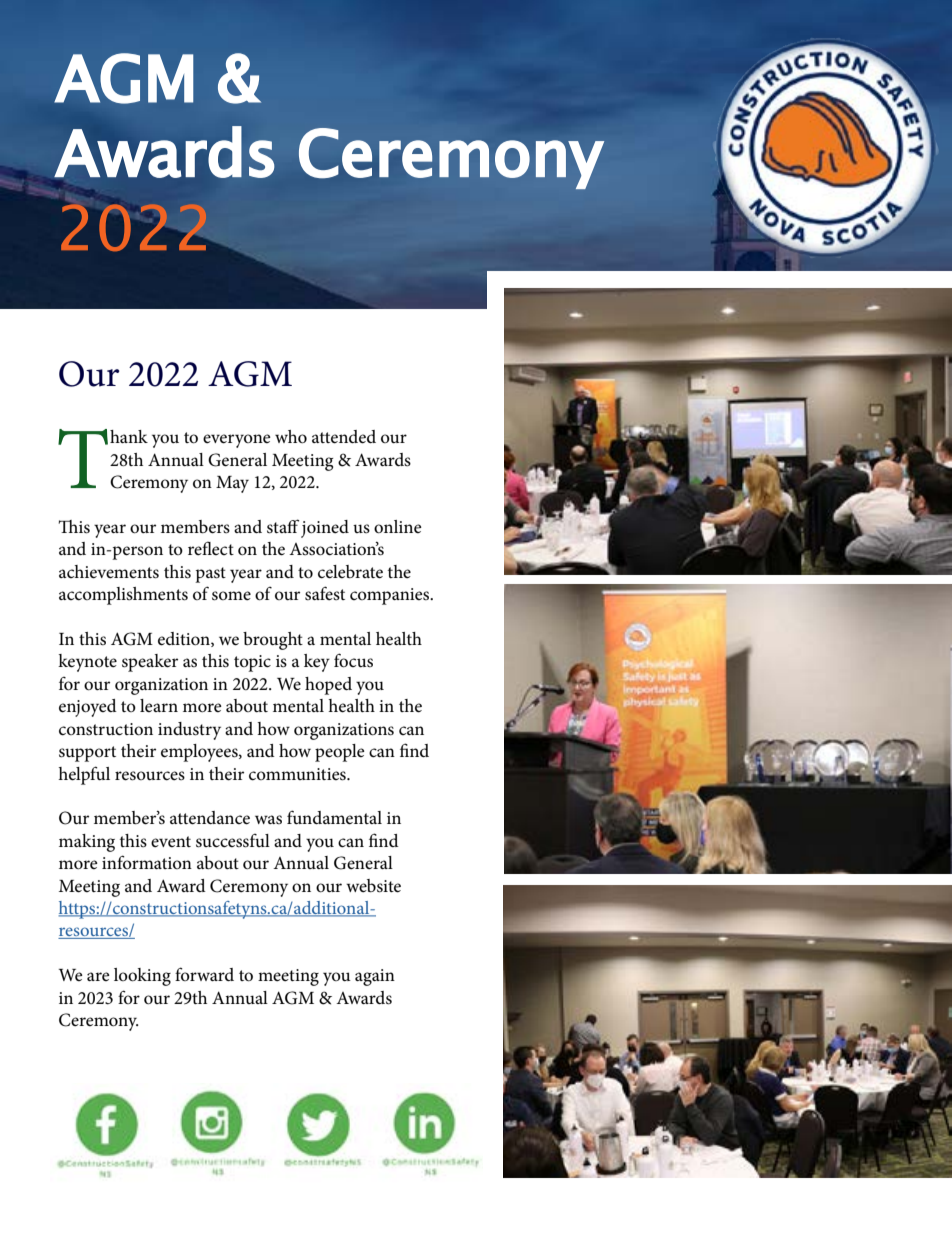 The image size is (952, 1233). Describe the element at coordinates (232, 484) in the screenshot. I see `May` at that location.
